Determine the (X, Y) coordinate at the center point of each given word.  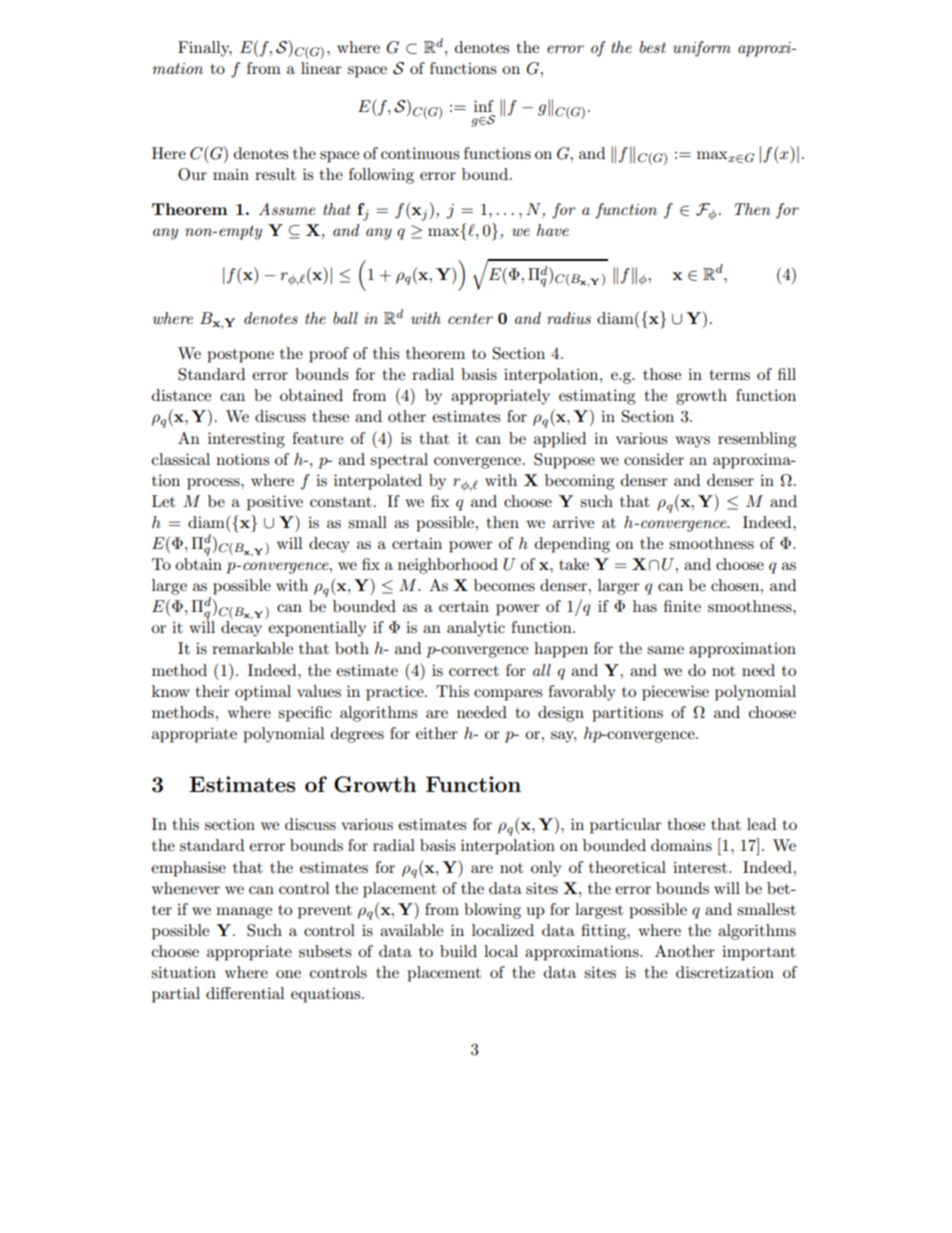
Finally (205, 49)
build (458, 951)
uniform (702, 49)
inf (484, 106)
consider (654, 459)
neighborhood (448, 566)
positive (275, 503)
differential (245, 993)
